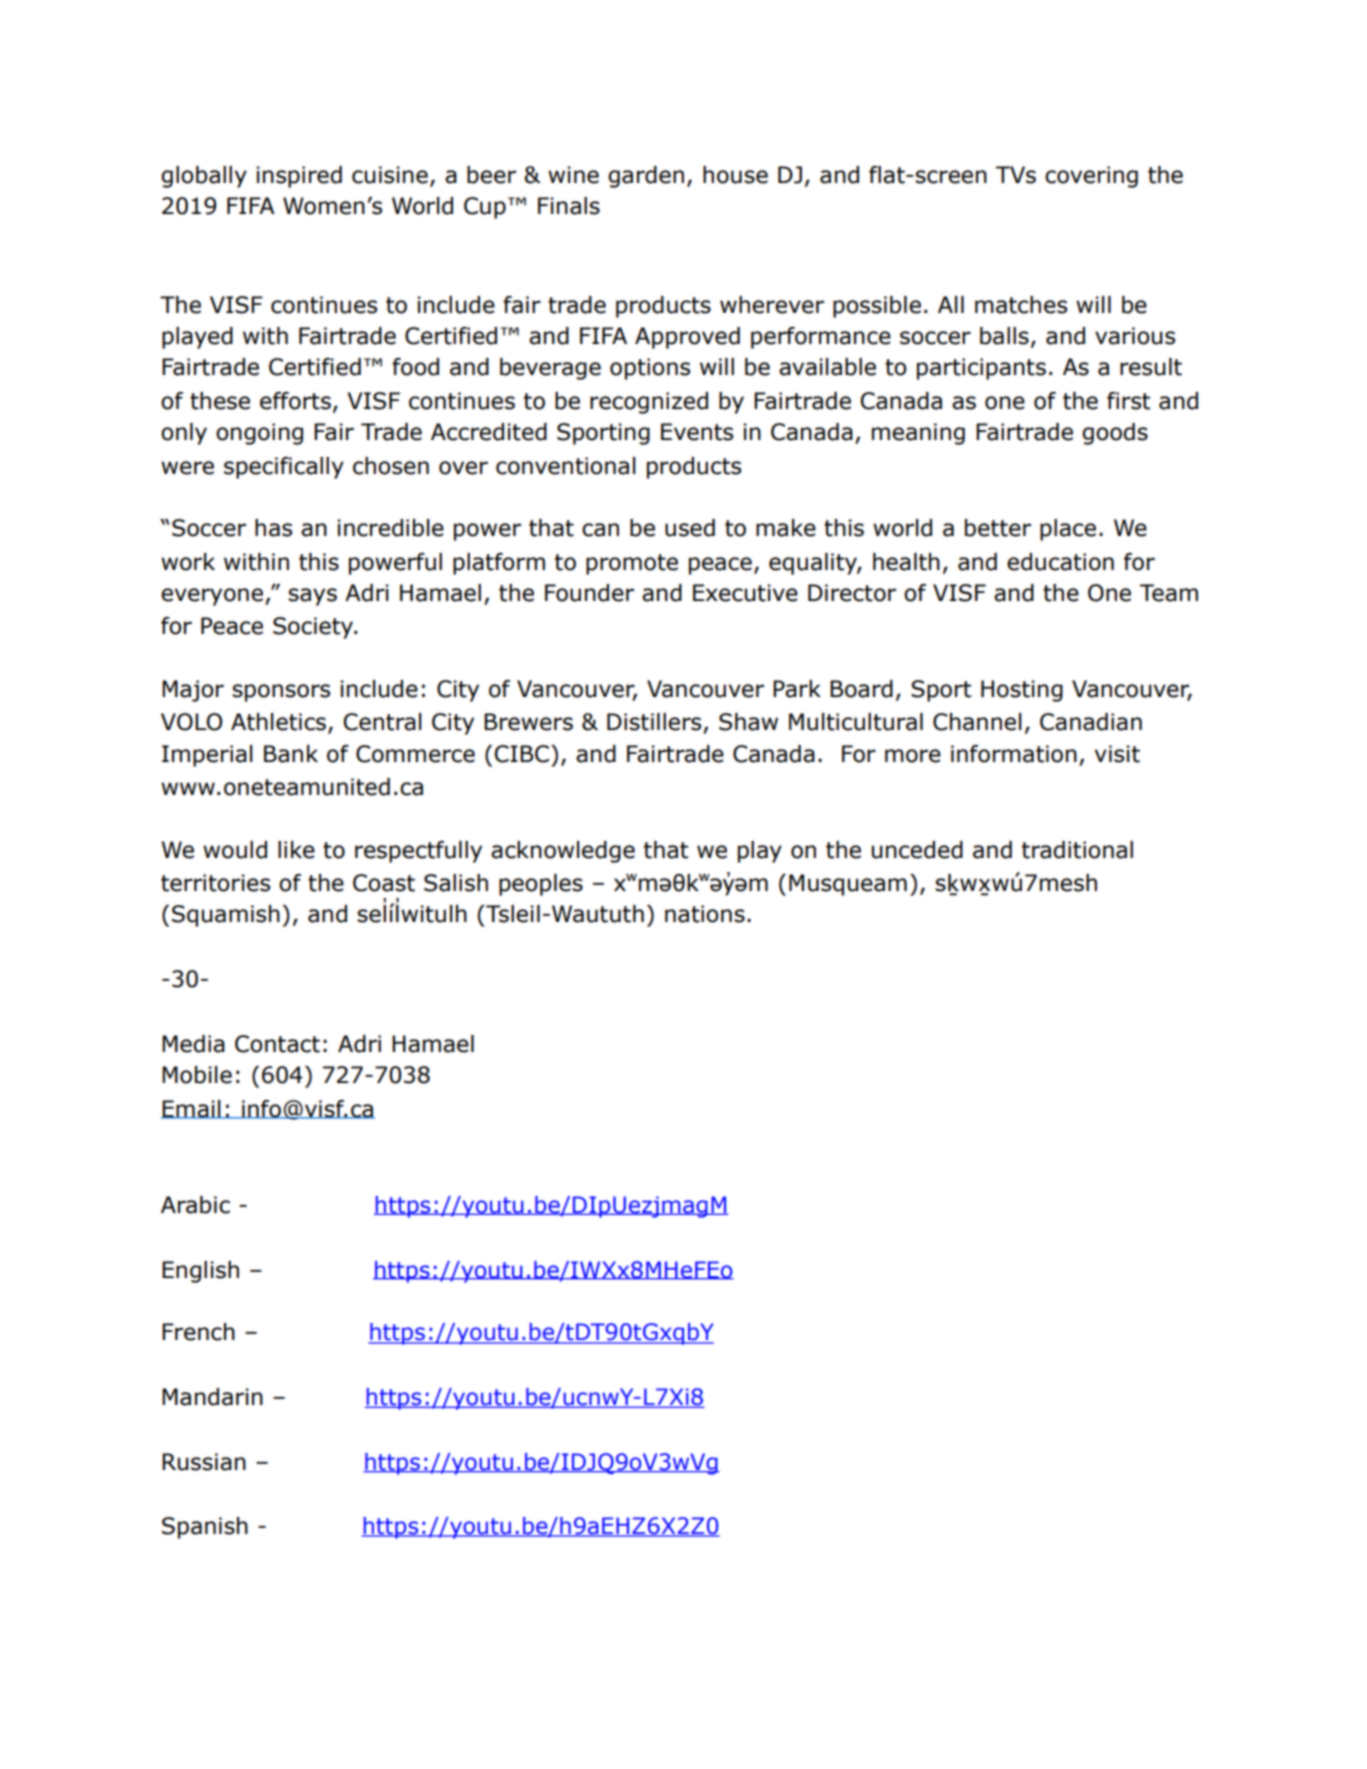 The height and width of the image is (1769, 1367). Describe the element at coordinates (1021, 305) in the image. I see `matches` at that location.
